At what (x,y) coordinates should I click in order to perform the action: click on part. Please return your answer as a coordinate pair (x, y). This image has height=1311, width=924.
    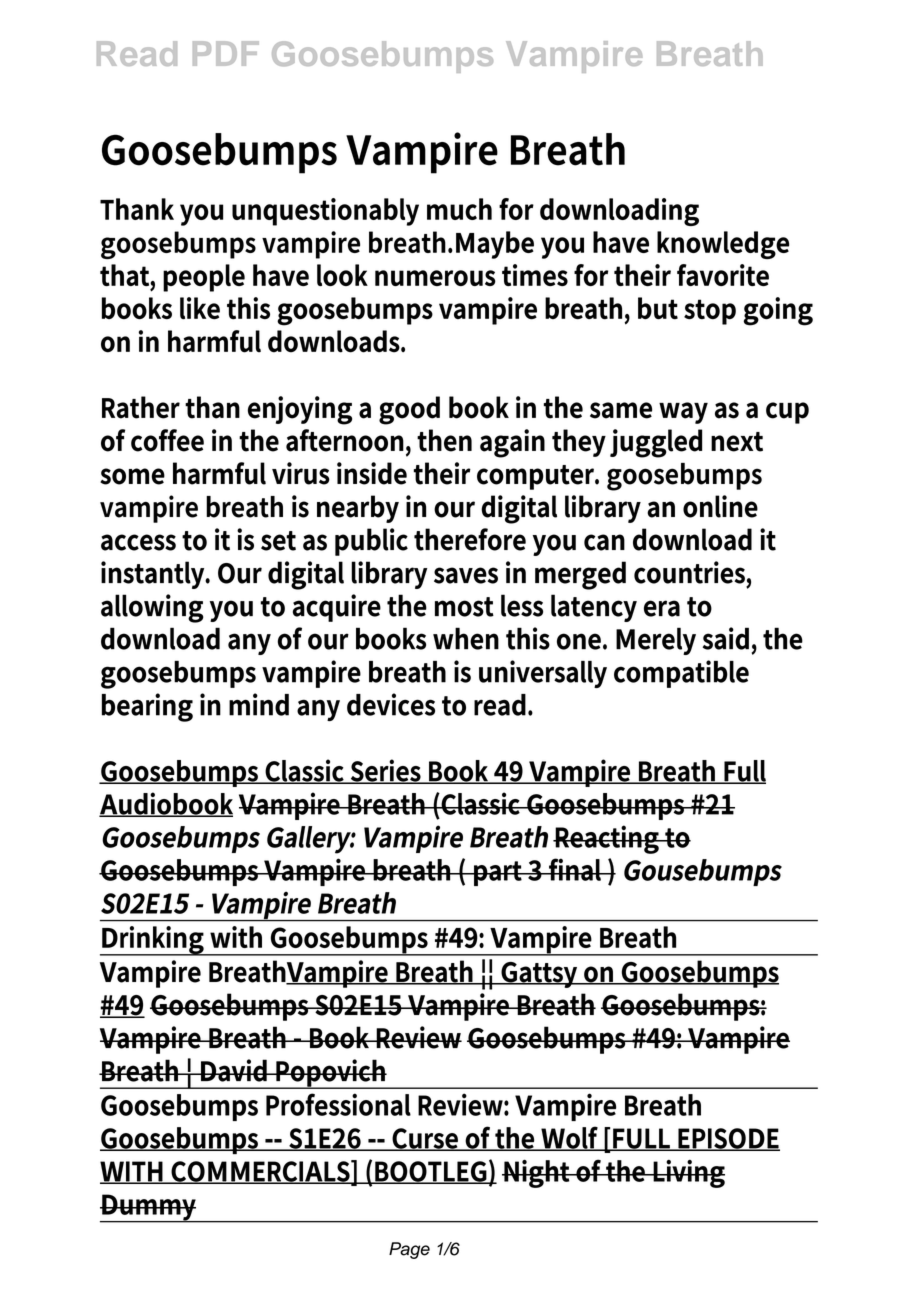
    Looking at the image, I should click on (498, 873).
